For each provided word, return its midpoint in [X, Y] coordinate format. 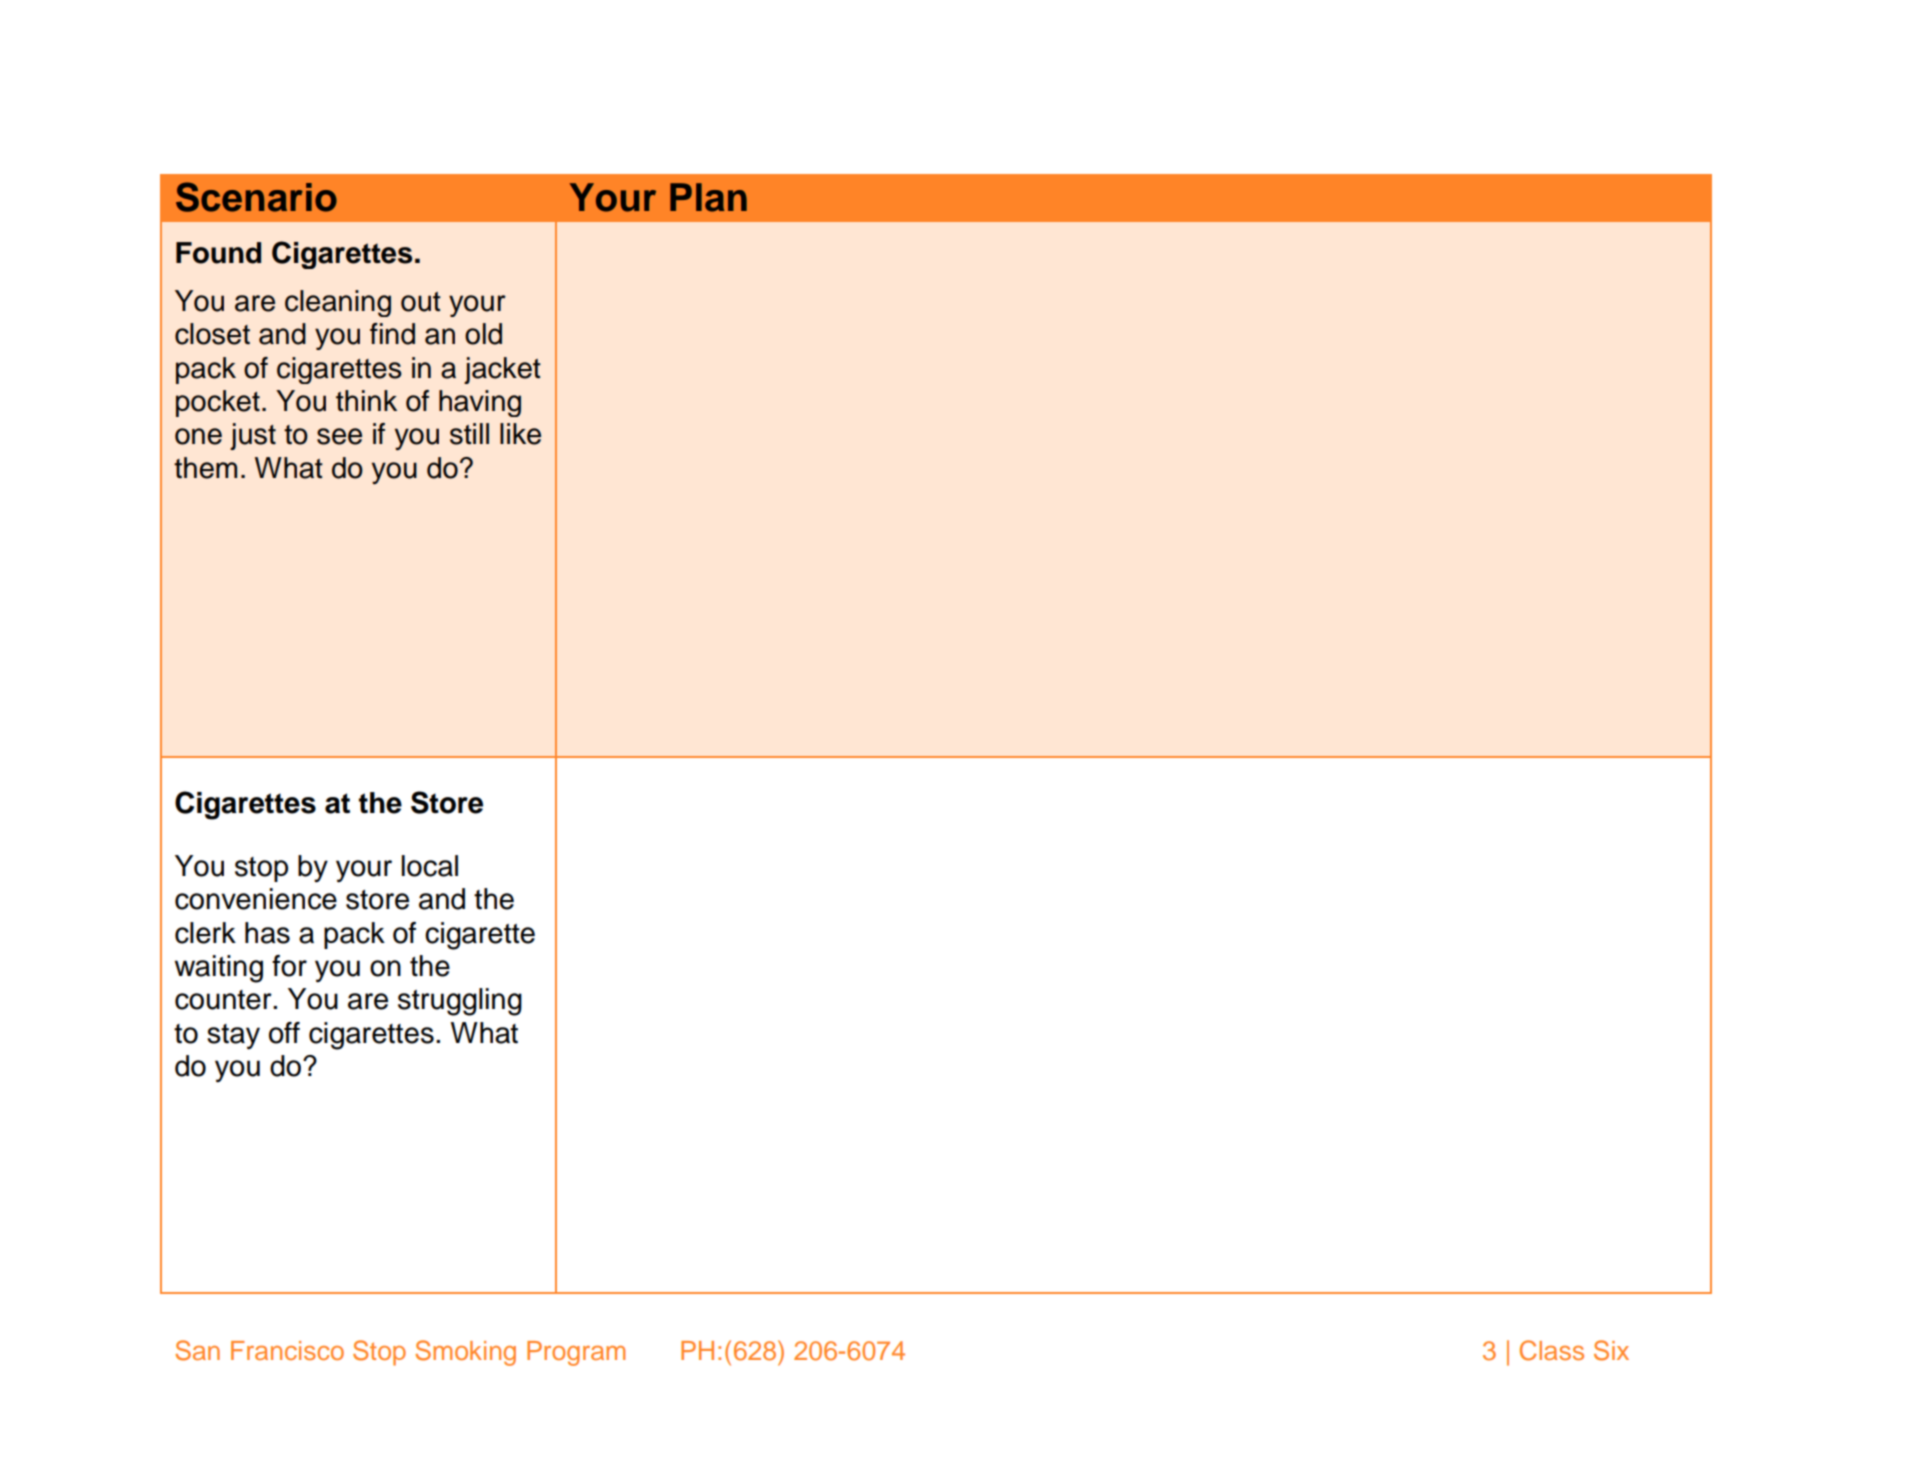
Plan [708, 197]
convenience [256, 899]
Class [1552, 1350]
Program [576, 1353]
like [520, 434]
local [430, 866]
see [339, 436]
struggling [460, 1002]
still [469, 434]
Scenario [256, 197]
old [483, 334]
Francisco [287, 1350]
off [284, 1033]
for [289, 966]
